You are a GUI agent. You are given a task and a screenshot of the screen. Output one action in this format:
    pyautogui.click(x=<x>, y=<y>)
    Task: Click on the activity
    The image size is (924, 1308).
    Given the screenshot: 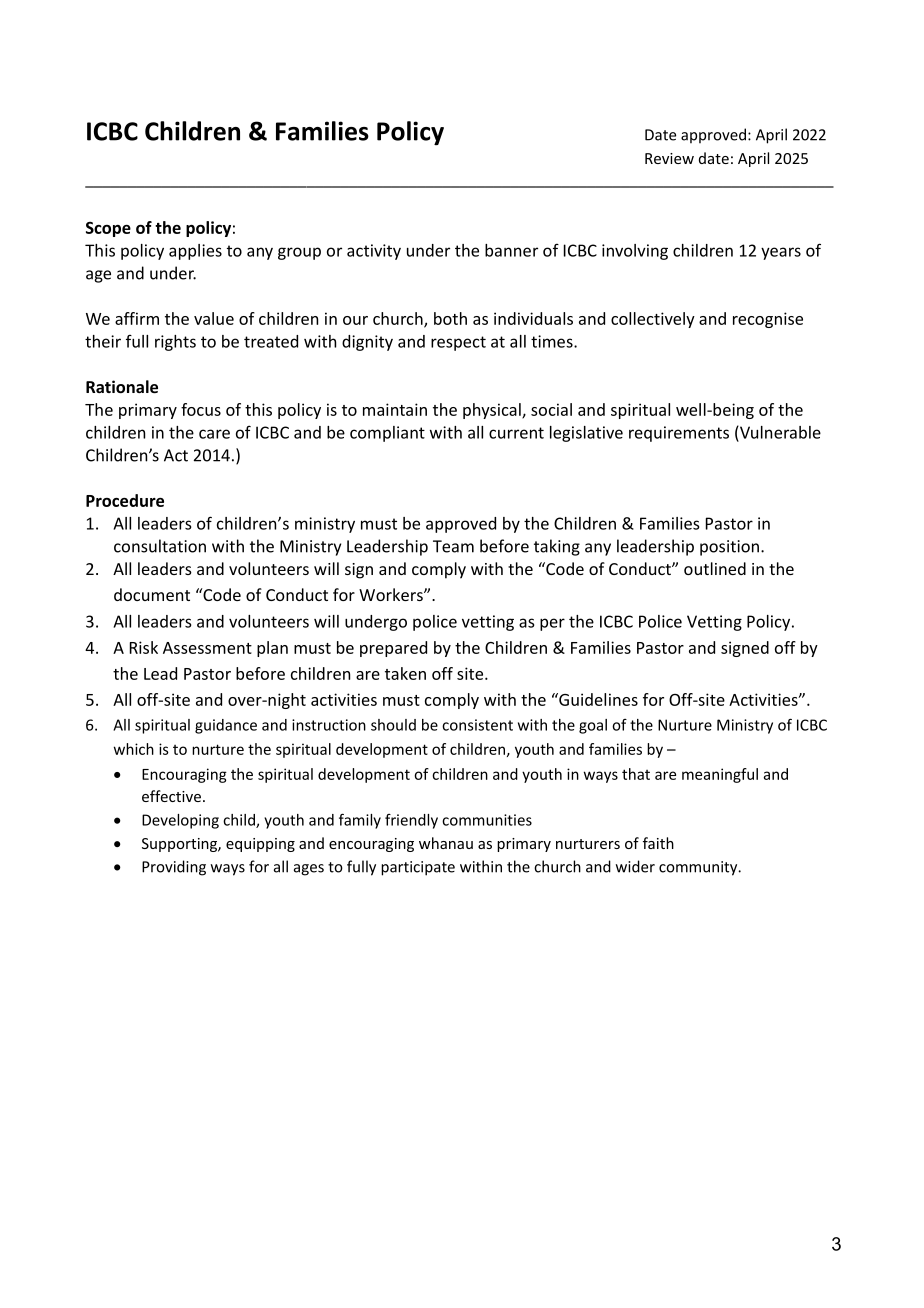 What is the action you would take?
    pyautogui.click(x=374, y=252)
